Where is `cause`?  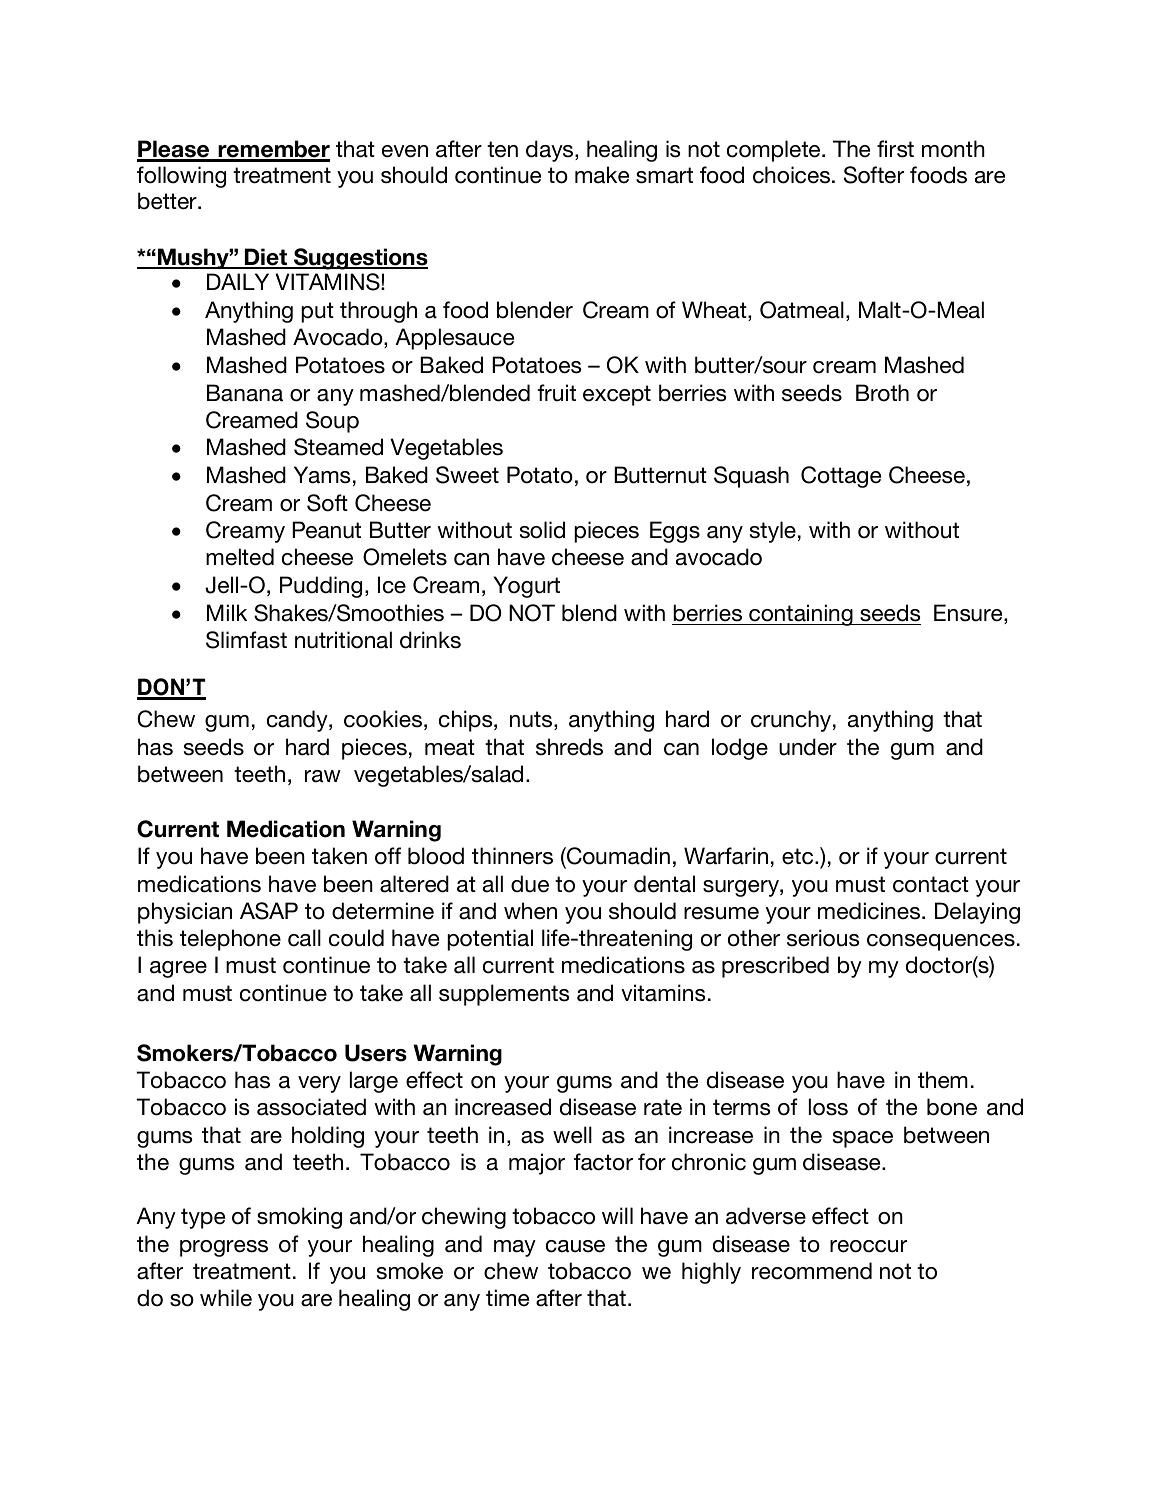 cause is located at coordinates (575, 1246).
